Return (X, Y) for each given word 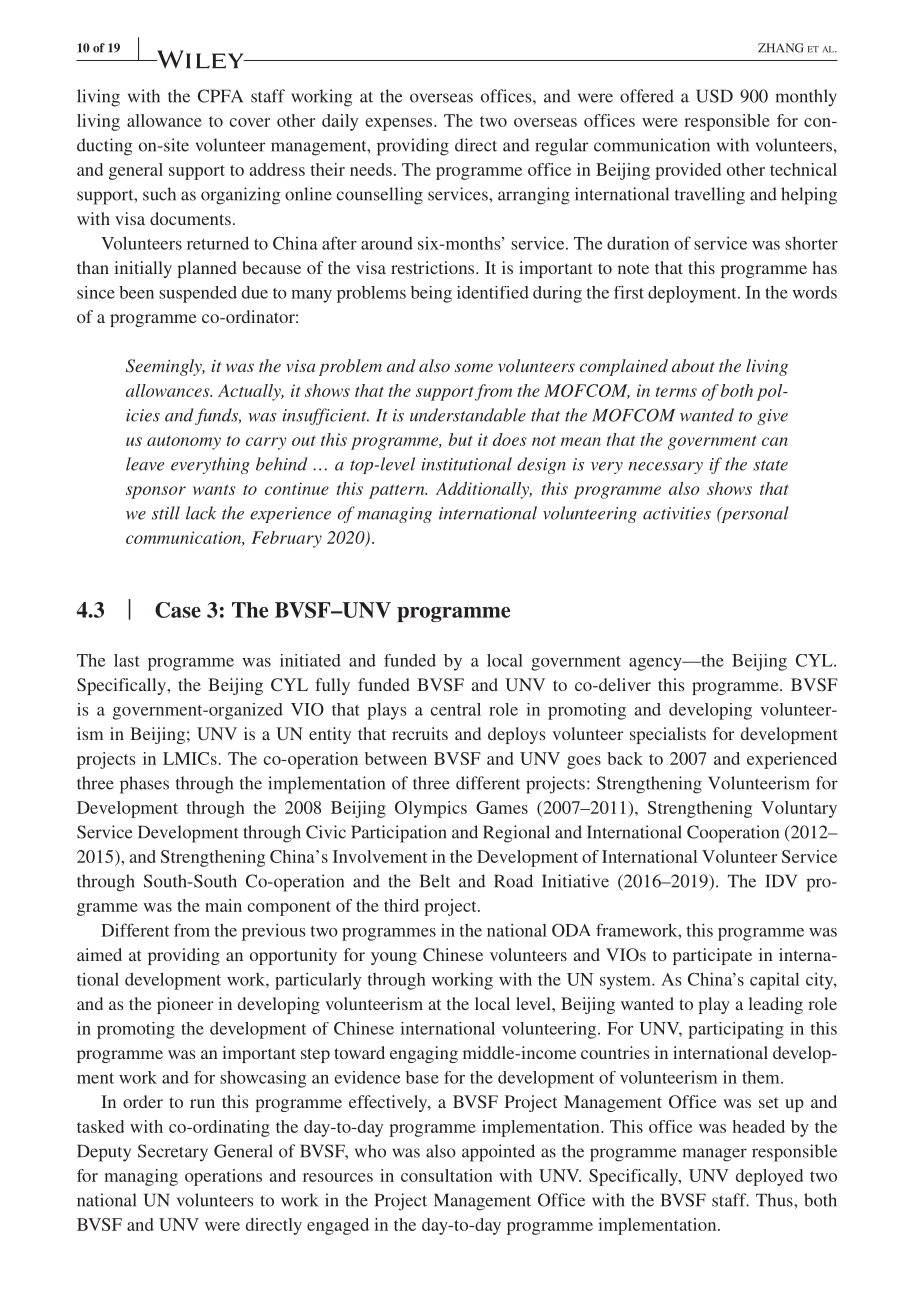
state (770, 465)
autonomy (184, 443)
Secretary (173, 1153)
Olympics (431, 809)
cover (249, 122)
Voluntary (799, 809)
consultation (447, 1175)
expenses (400, 124)
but (461, 439)
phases (144, 785)
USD (714, 96)
